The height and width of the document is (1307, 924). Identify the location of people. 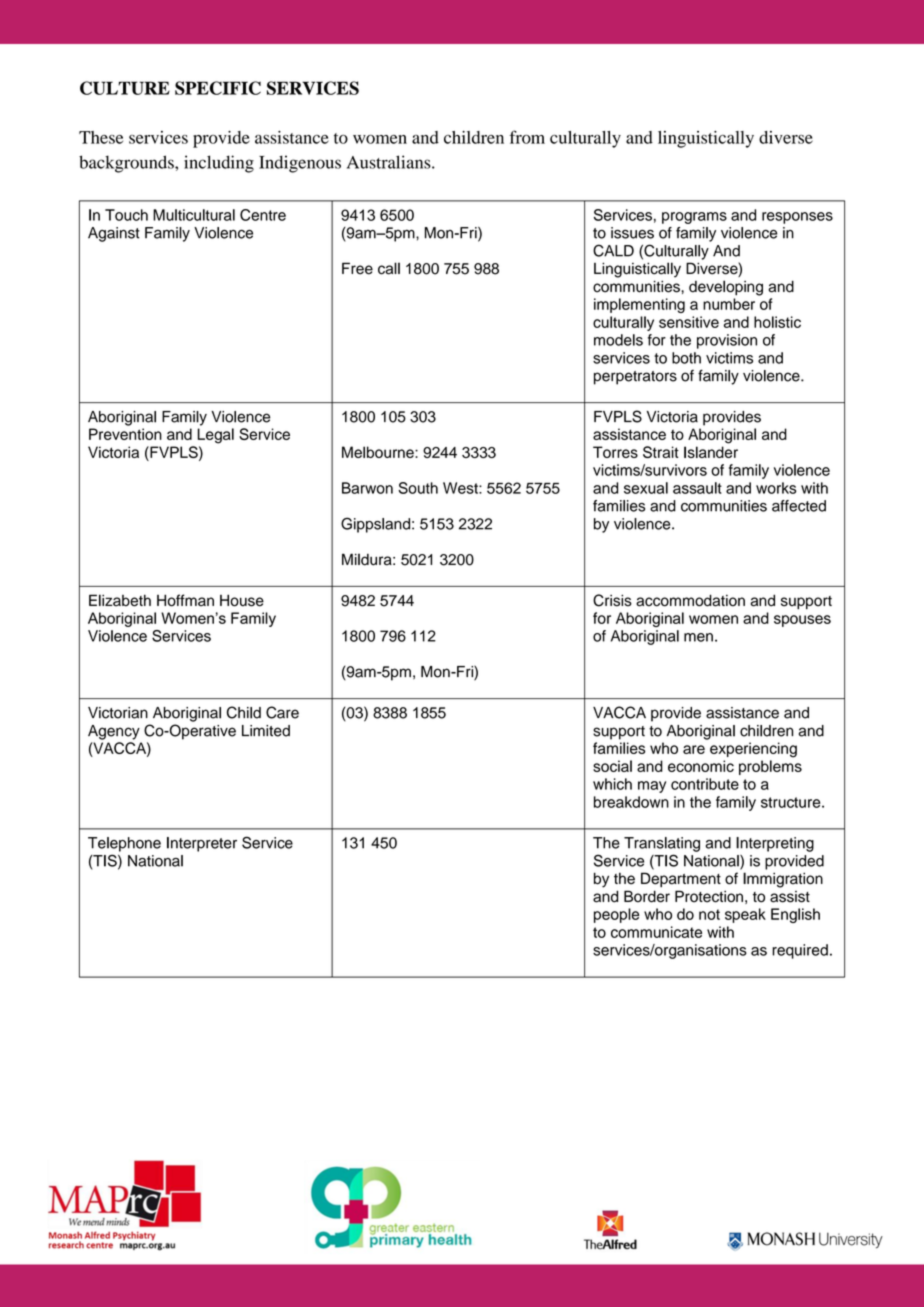
(616, 915).
